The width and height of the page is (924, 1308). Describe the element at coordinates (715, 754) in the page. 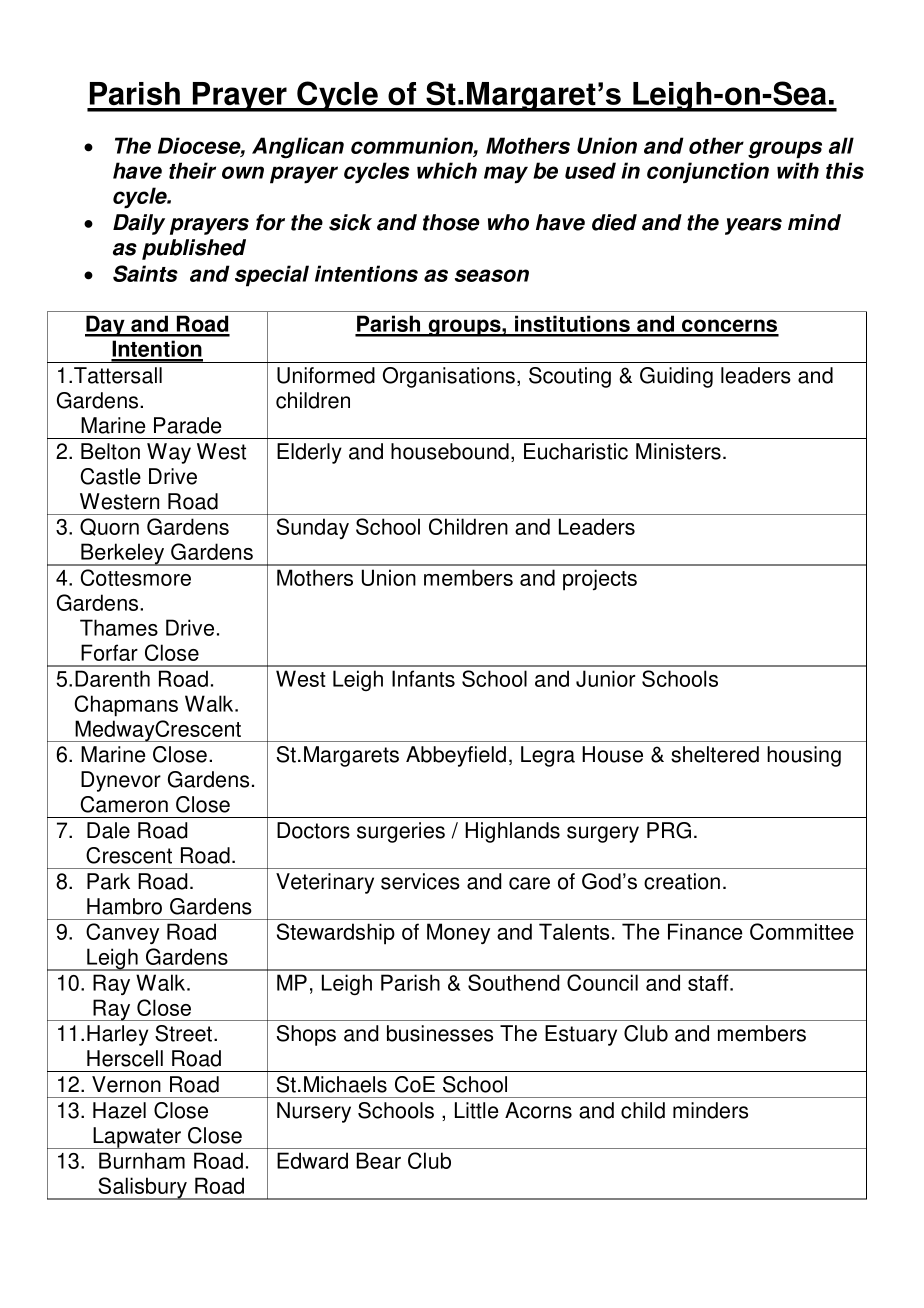

I see `sheltered` at that location.
